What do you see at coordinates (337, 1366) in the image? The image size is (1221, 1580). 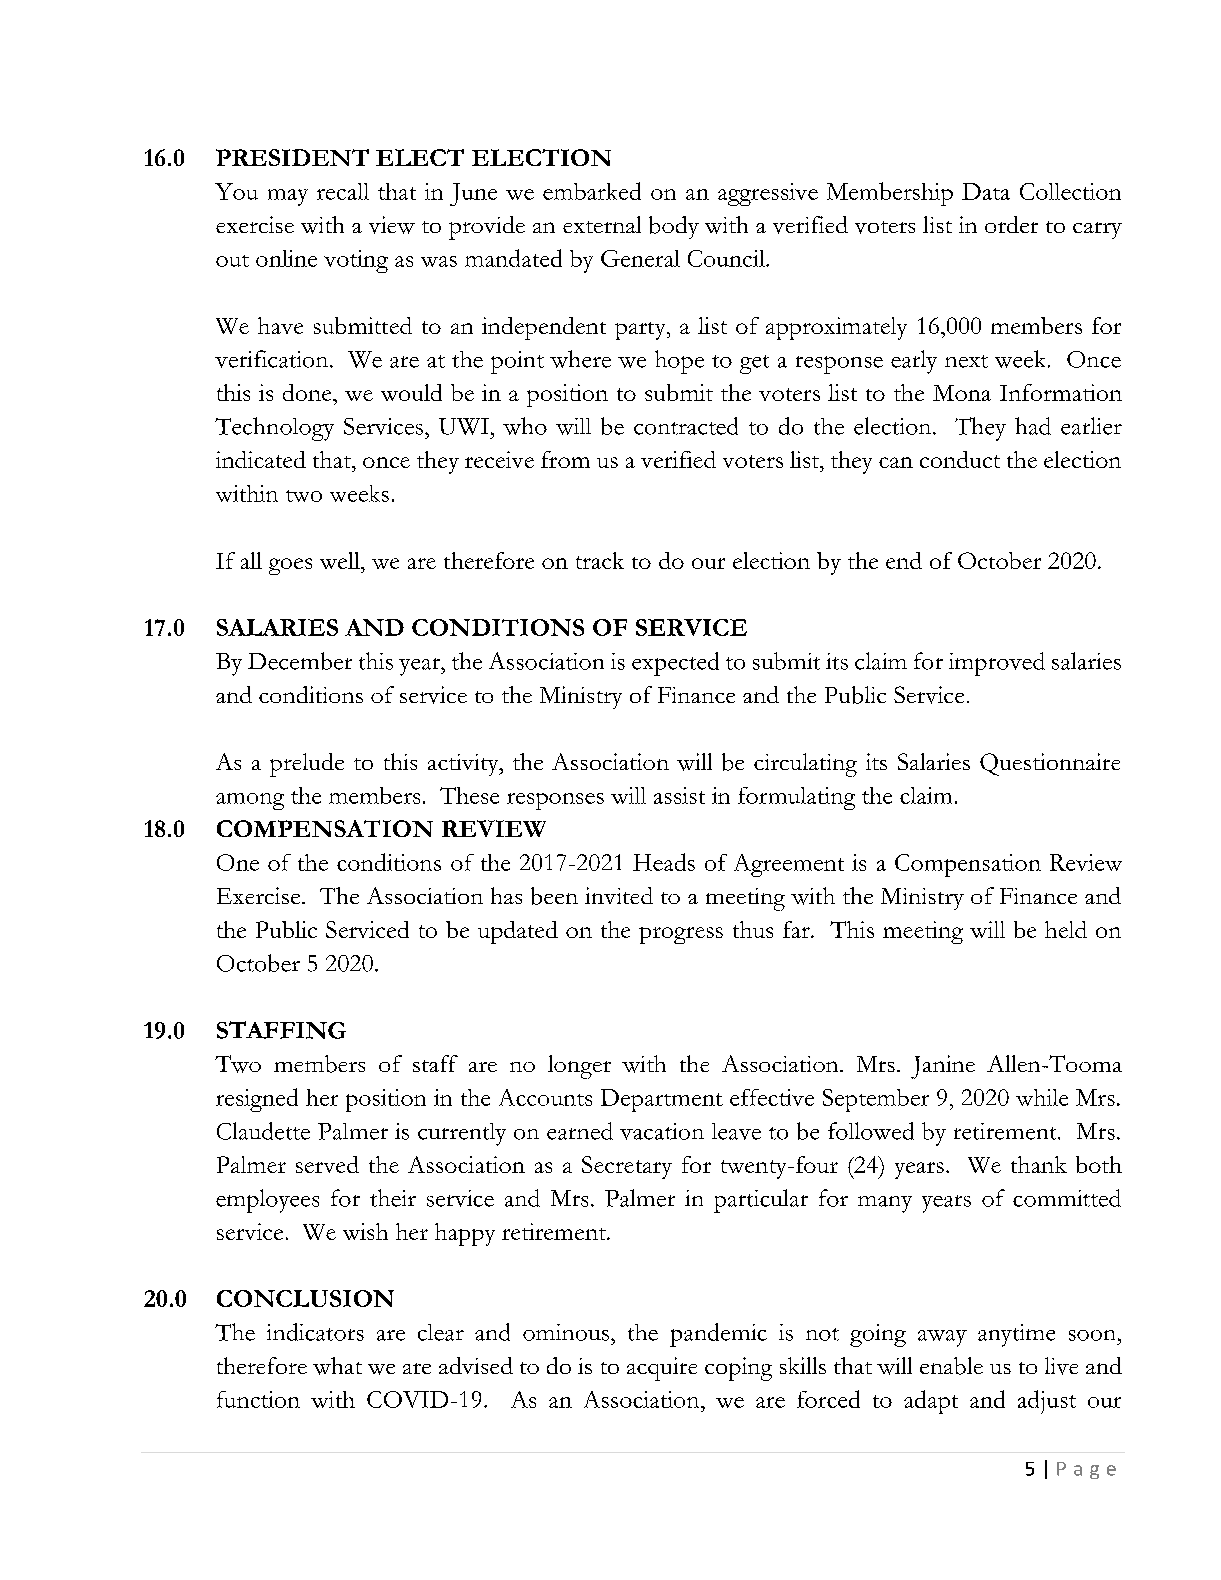 I see `what` at bounding box center [337, 1366].
